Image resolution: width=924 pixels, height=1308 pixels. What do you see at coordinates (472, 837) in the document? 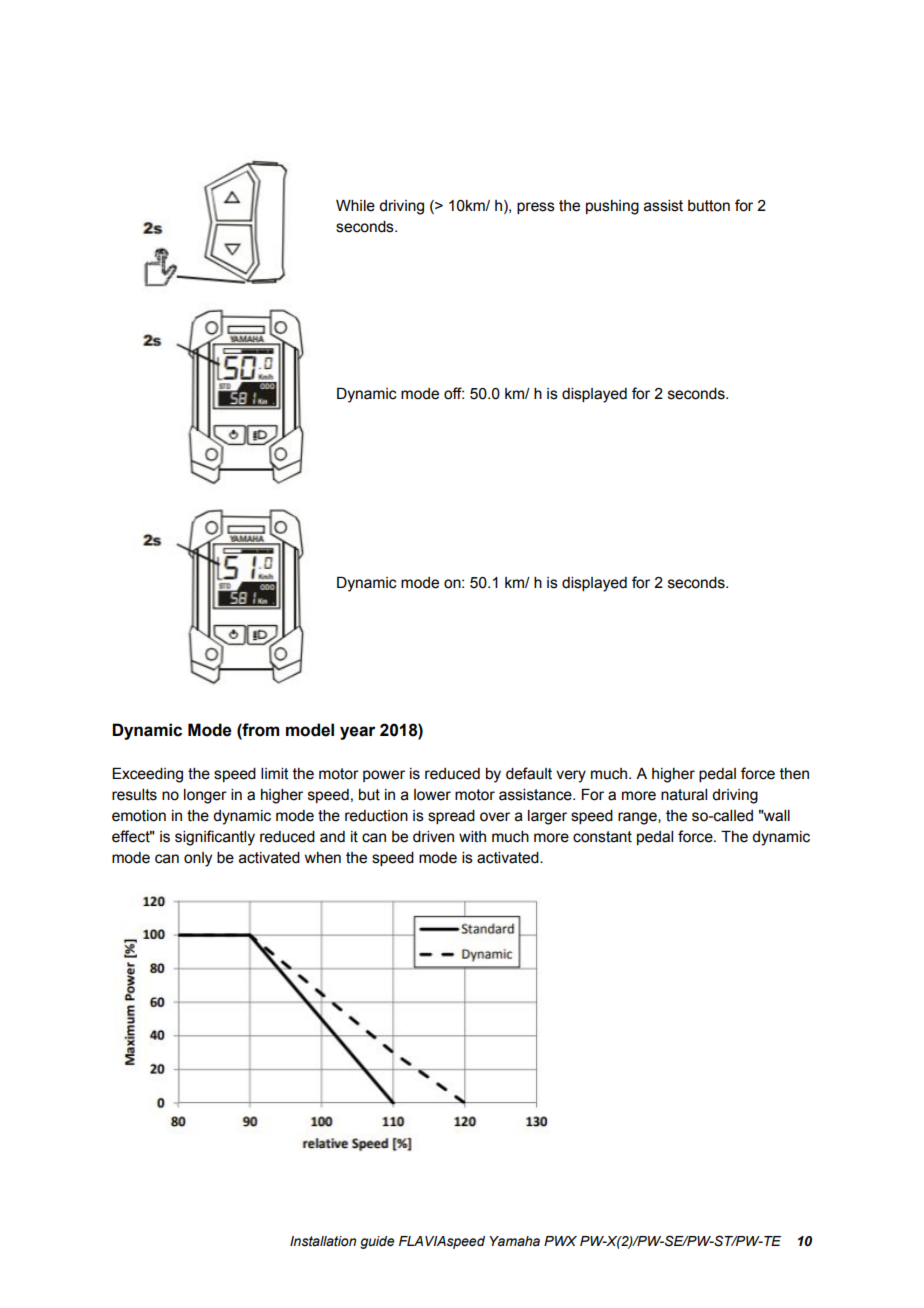
I see `with` at bounding box center [472, 837].
